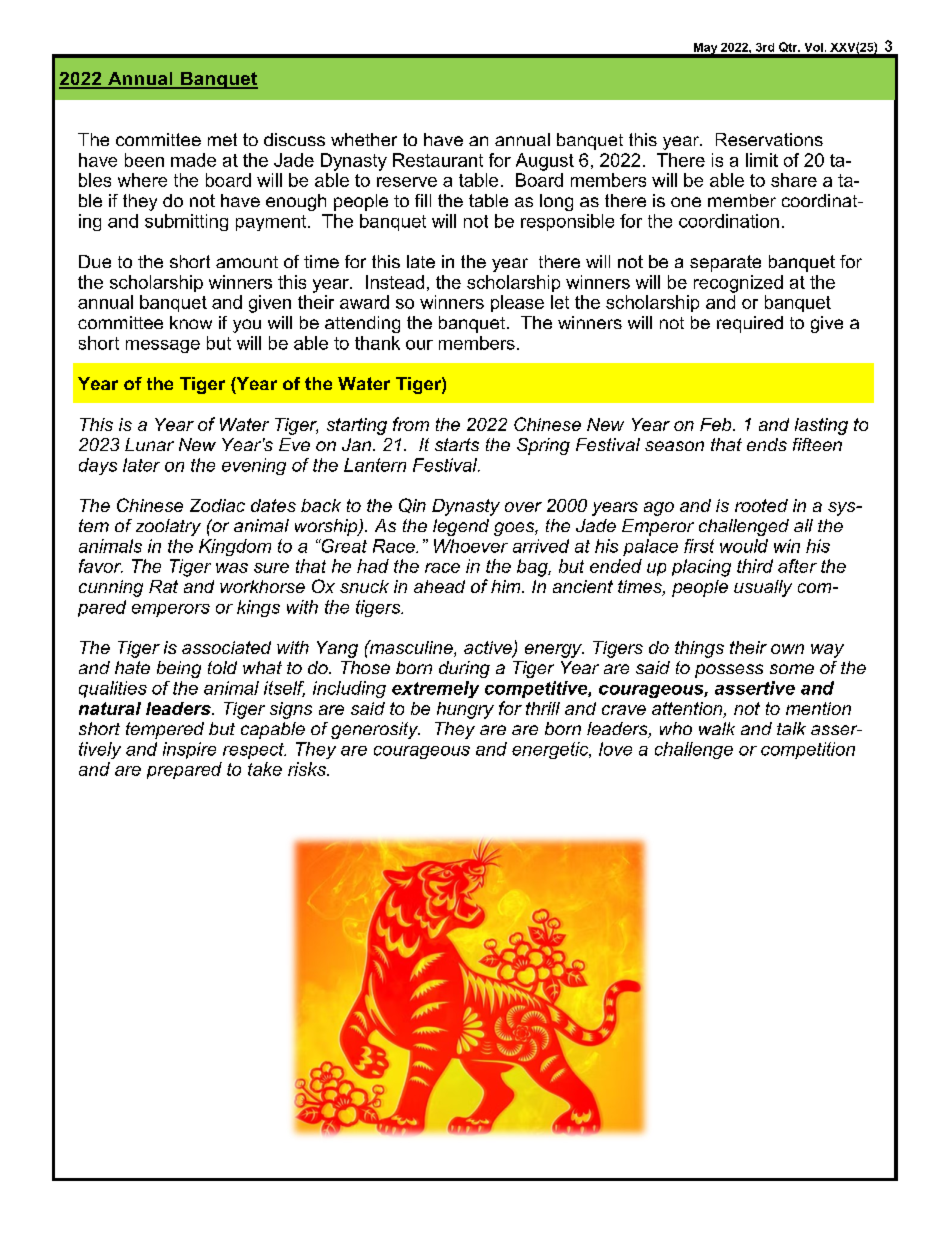 The height and width of the screenshot is (1233, 952). What do you see at coordinates (438, 160) in the screenshot?
I see `Restaurant` at bounding box center [438, 160].
